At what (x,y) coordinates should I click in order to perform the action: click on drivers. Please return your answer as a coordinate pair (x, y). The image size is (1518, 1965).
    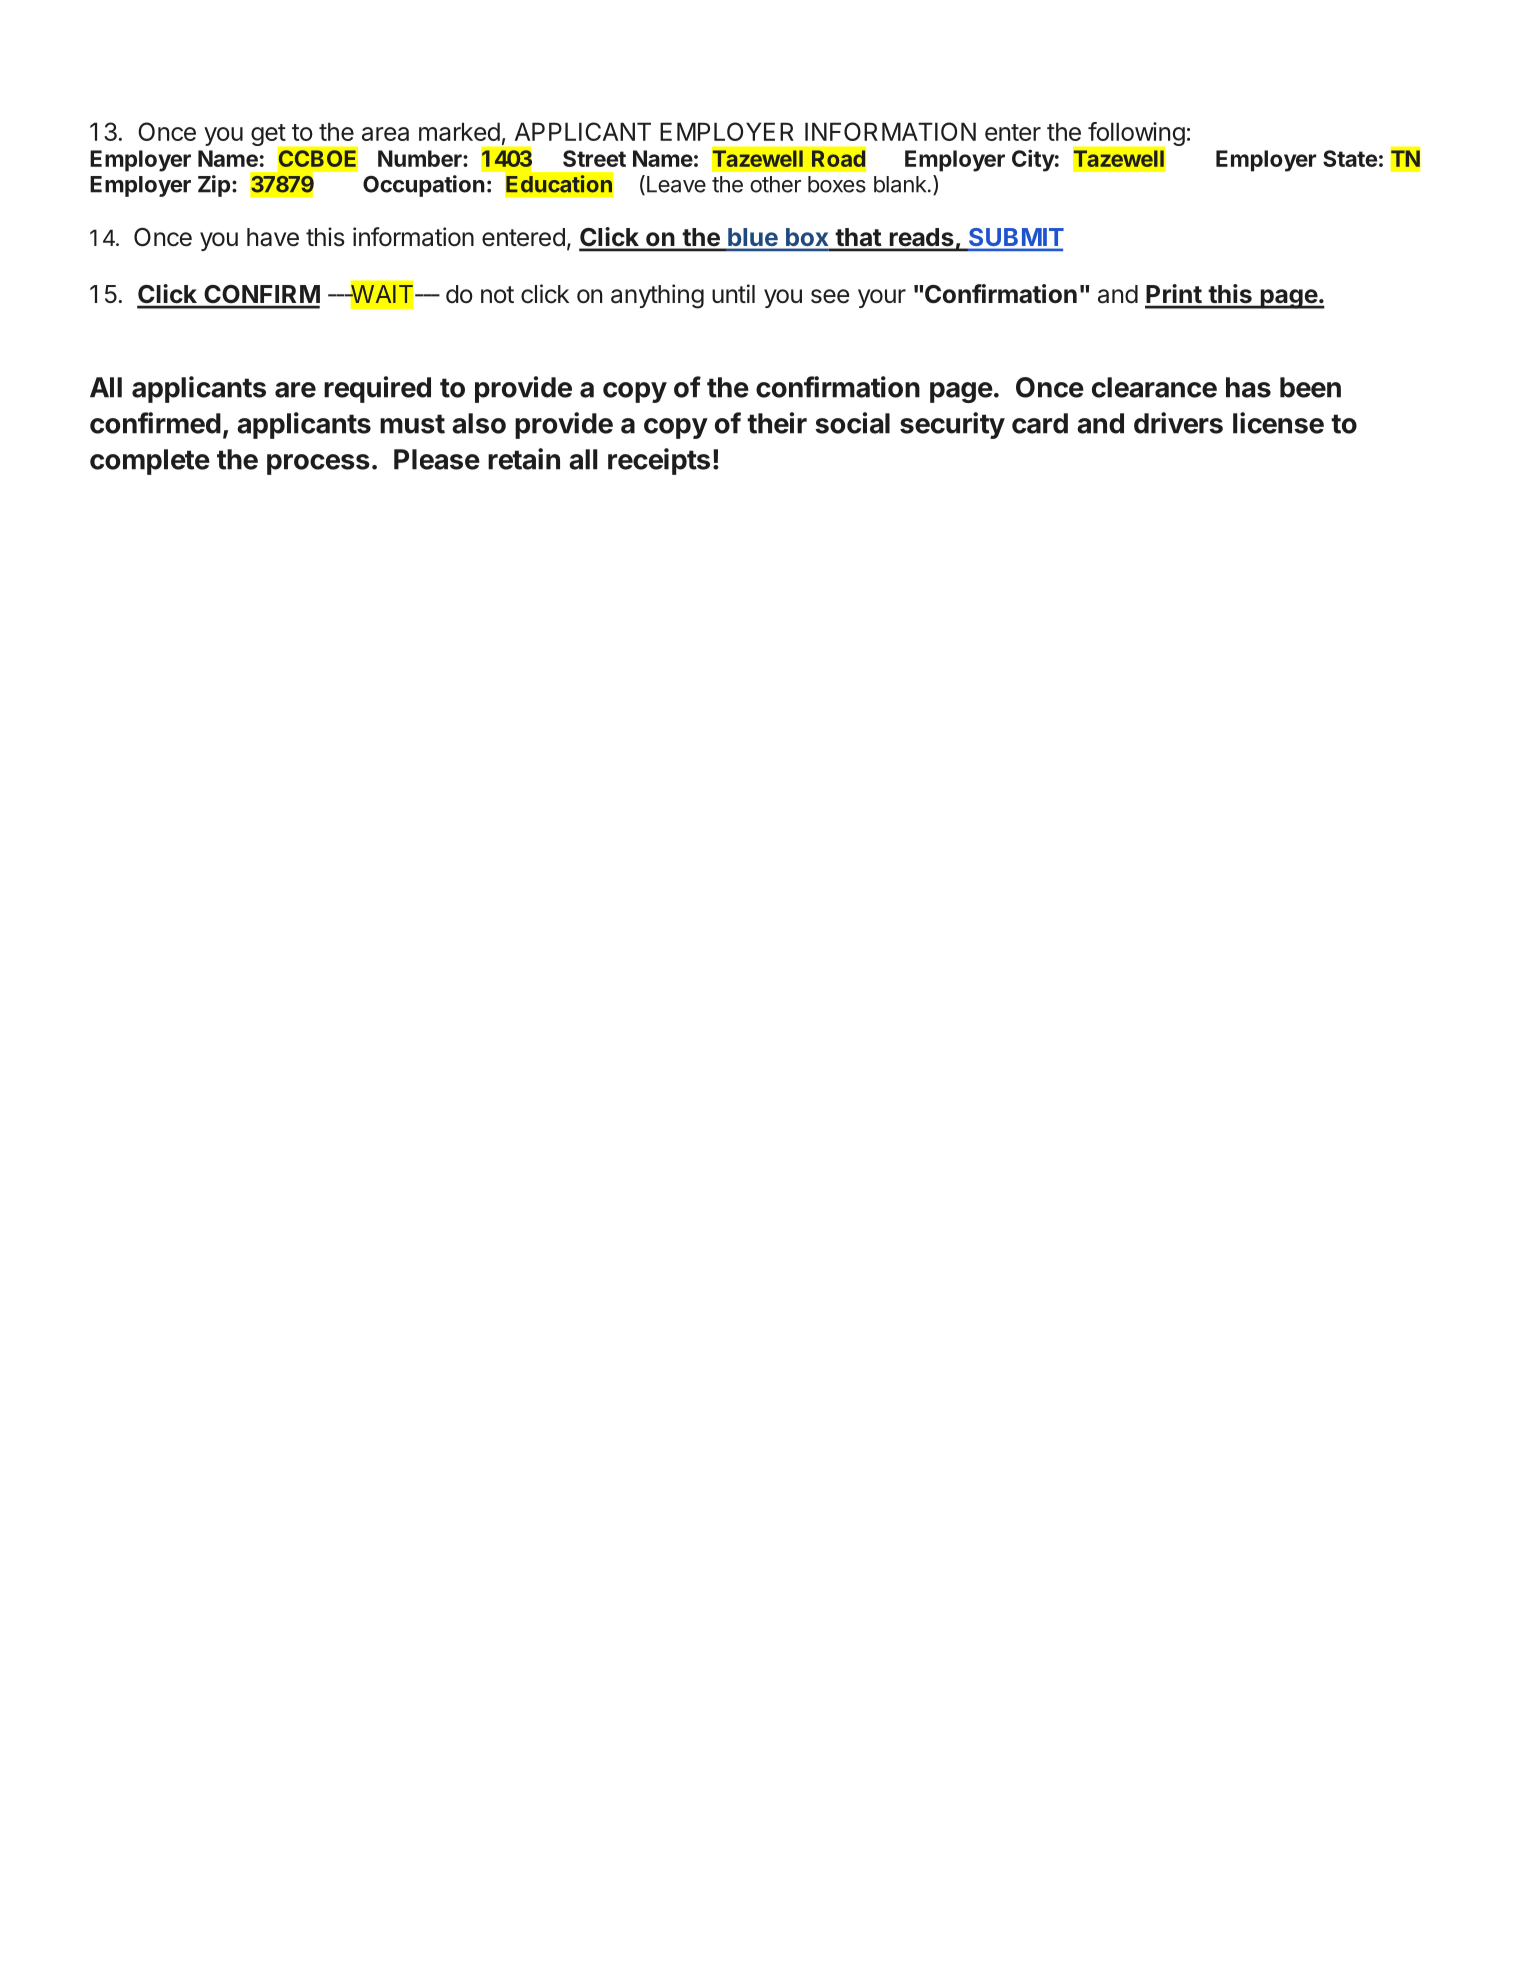
    Looking at the image, I should click on (1178, 423).
